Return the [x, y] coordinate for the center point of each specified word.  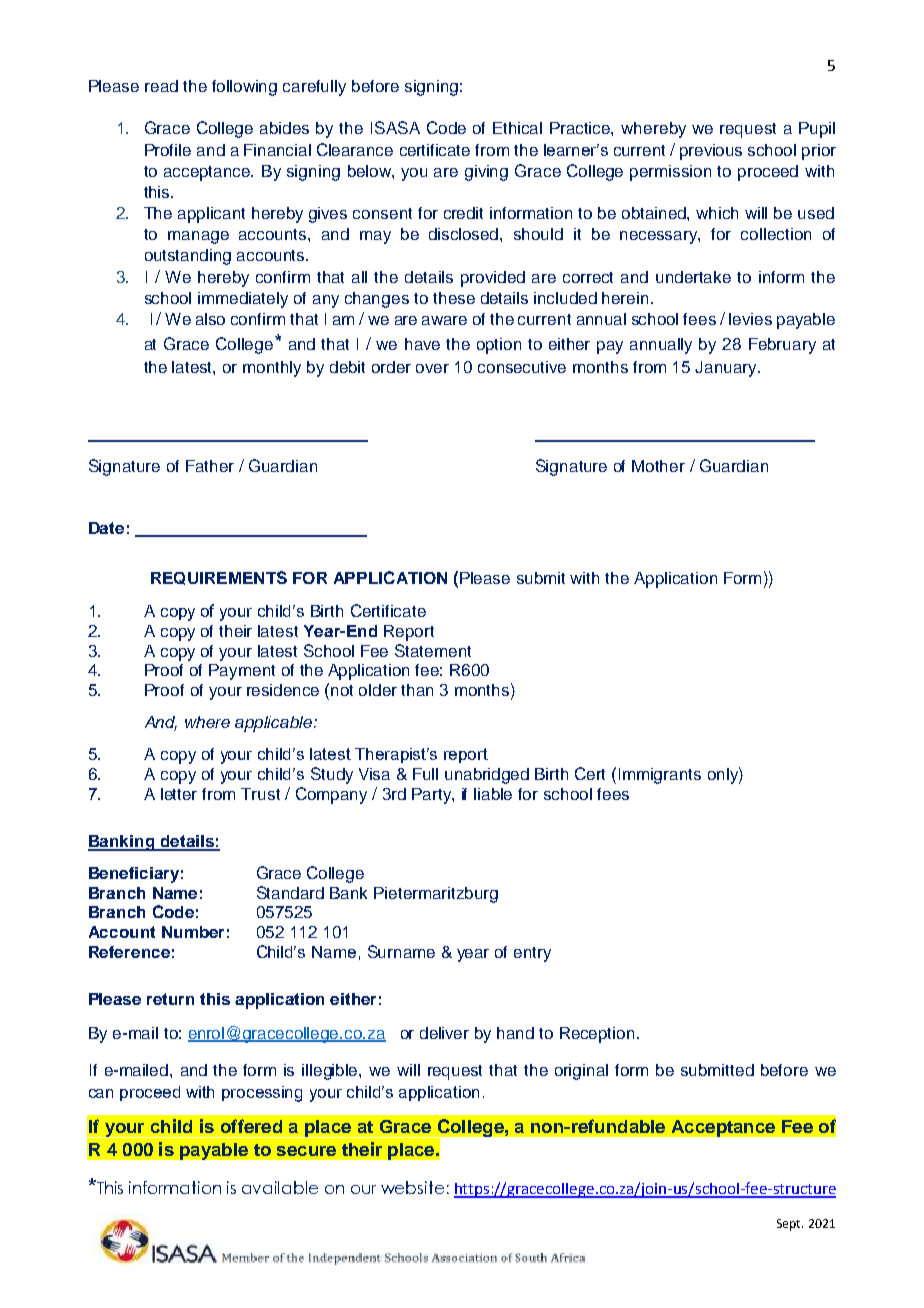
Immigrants [660, 776]
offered [251, 1126]
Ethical [517, 128]
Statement [433, 650]
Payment [242, 672]
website [412, 1187]
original [581, 1072]
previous [711, 152]
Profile [168, 150]
